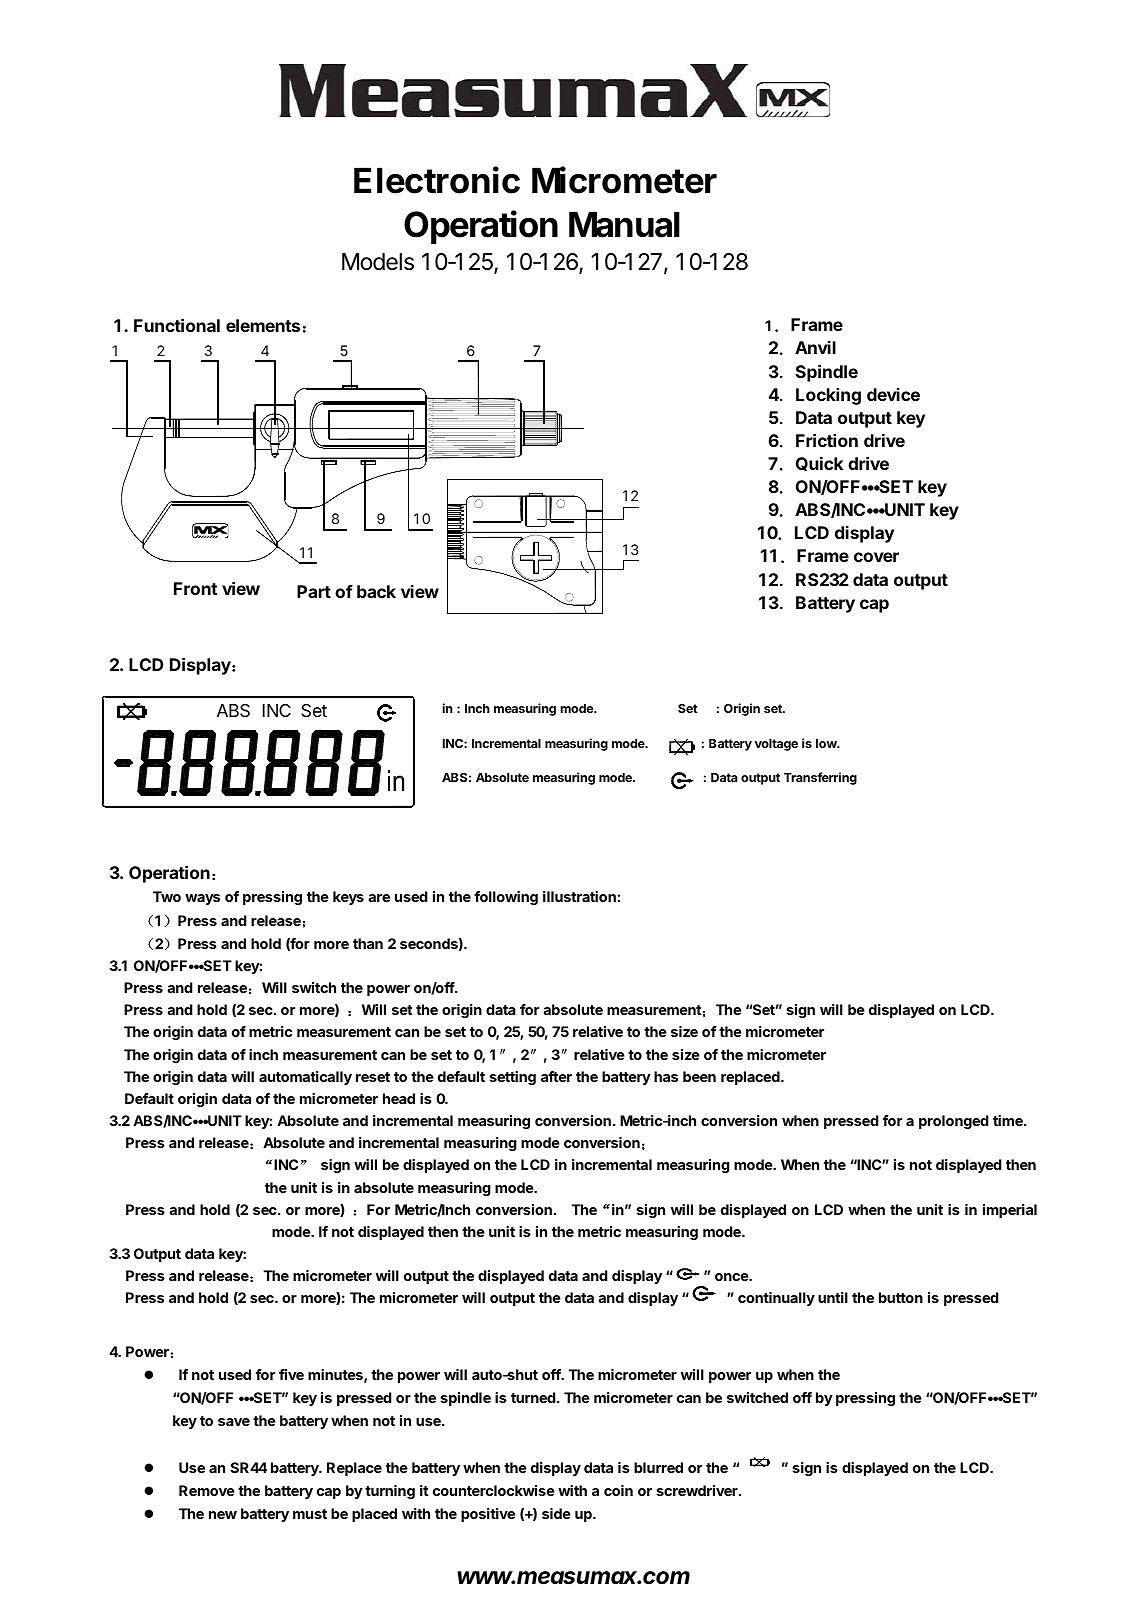  Describe the element at coordinates (207, 1490) in the page. I see `Remove` at that location.
